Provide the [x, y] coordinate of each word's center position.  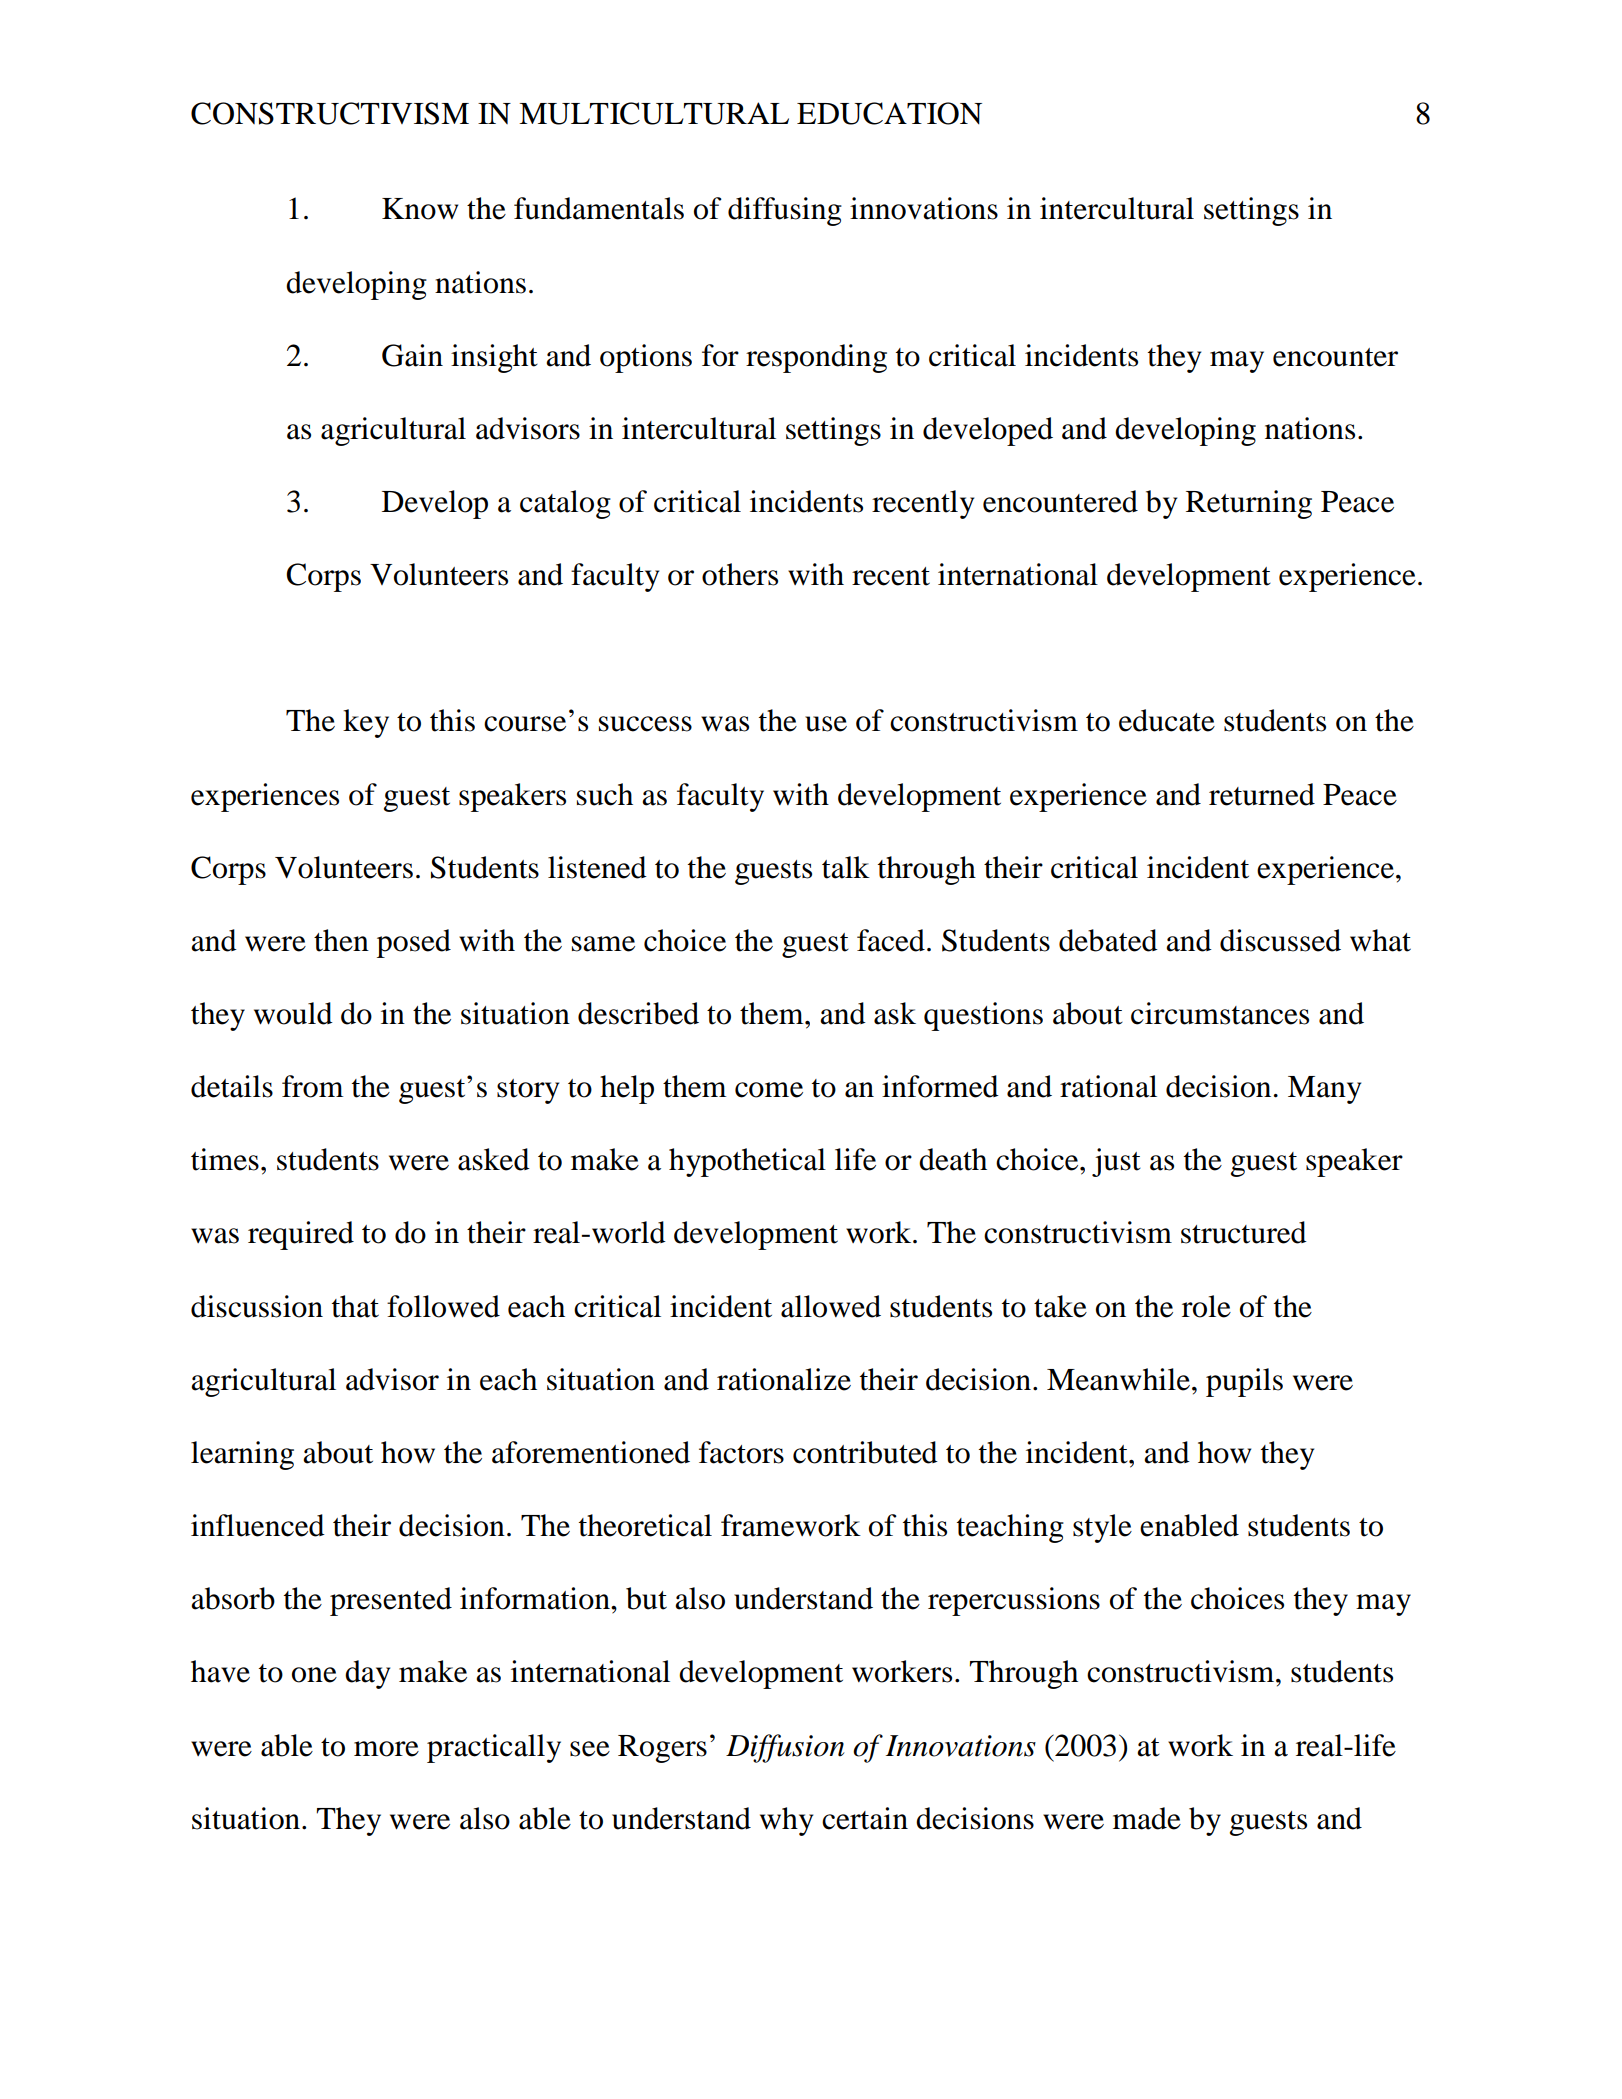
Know [420, 209]
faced [891, 940]
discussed [1280, 940]
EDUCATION [889, 113]
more [386, 1749]
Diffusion [785, 1748]
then [341, 940]
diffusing [785, 211]
